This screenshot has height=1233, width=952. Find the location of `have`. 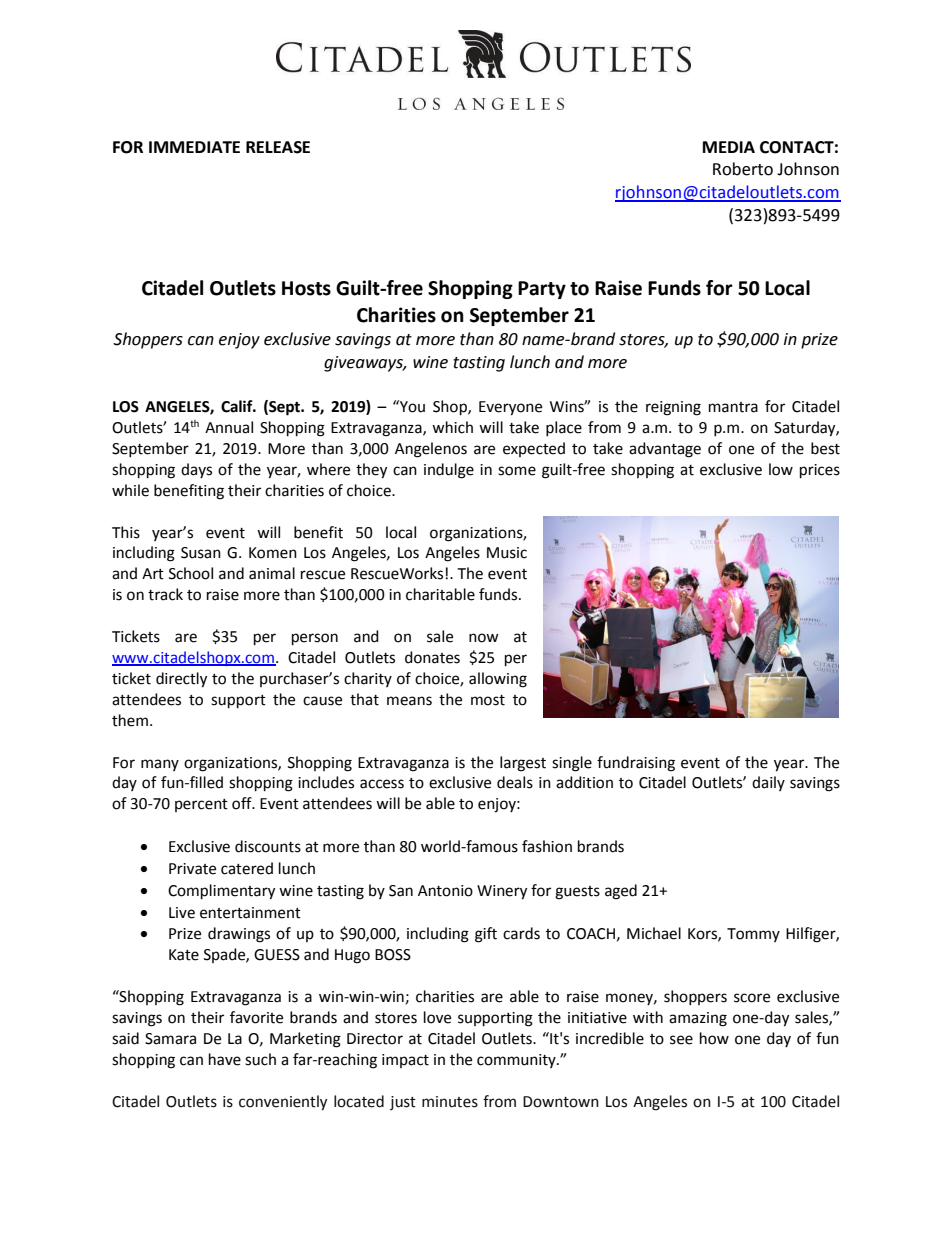

have is located at coordinates (225, 1059).
